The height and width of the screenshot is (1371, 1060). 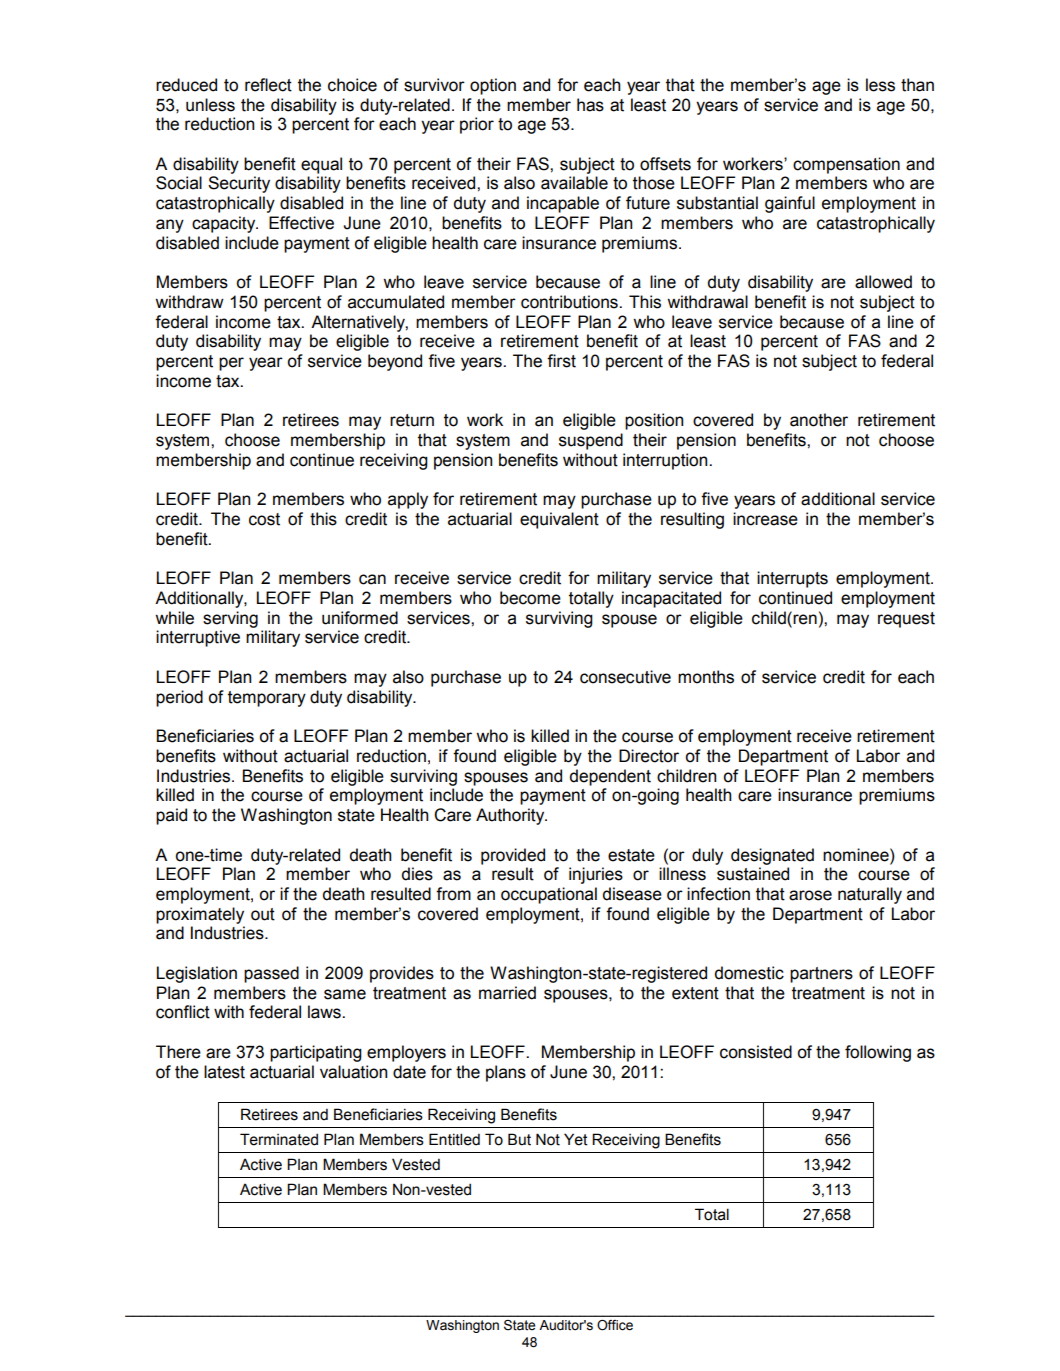 I want to click on interrupts, so click(x=792, y=579).
